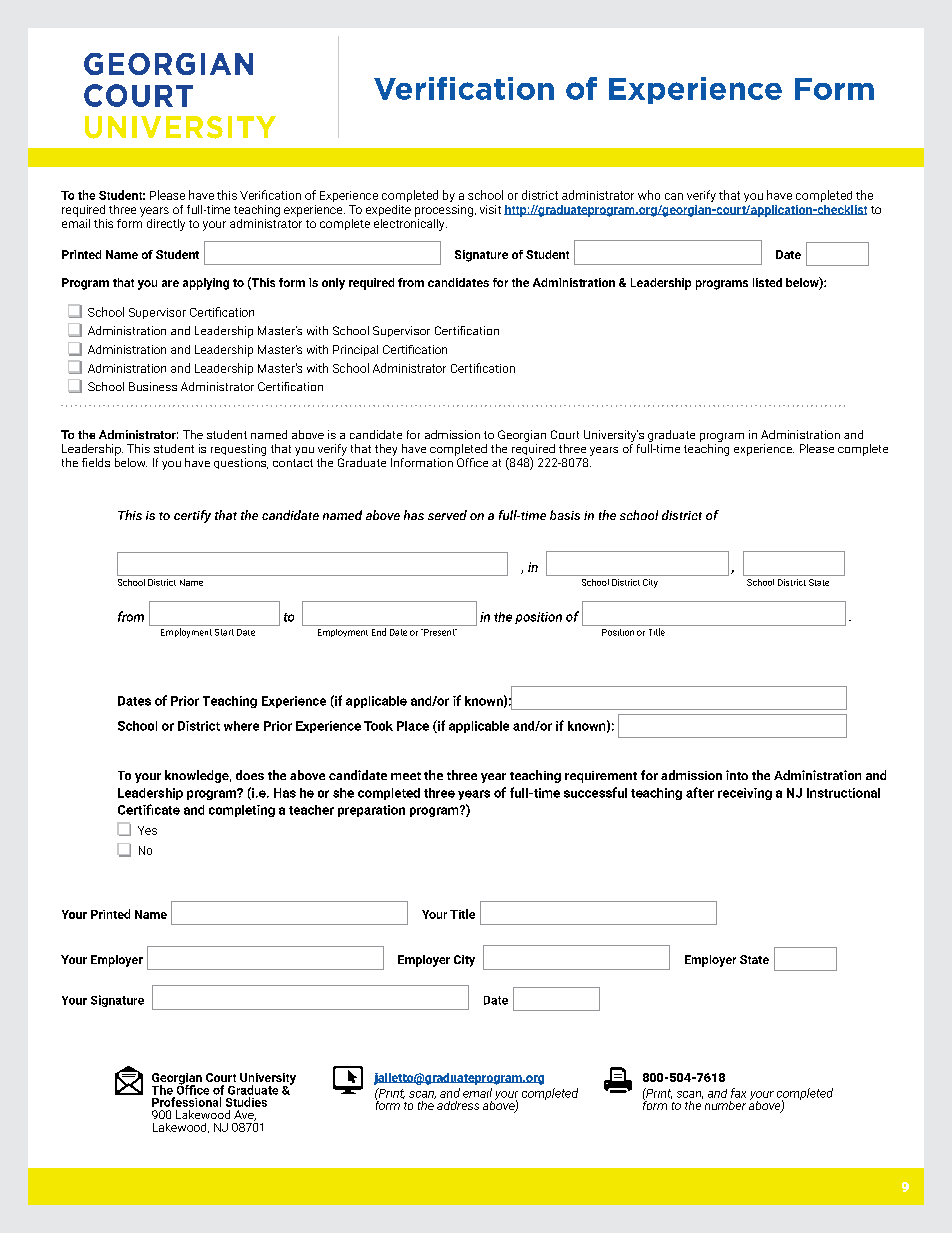 Image resolution: width=952 pixels, height=1233 pixels. What do you see at coordinates (186, 1102) in the image?
I see `Professional` at bounding box center [186, 1102].
